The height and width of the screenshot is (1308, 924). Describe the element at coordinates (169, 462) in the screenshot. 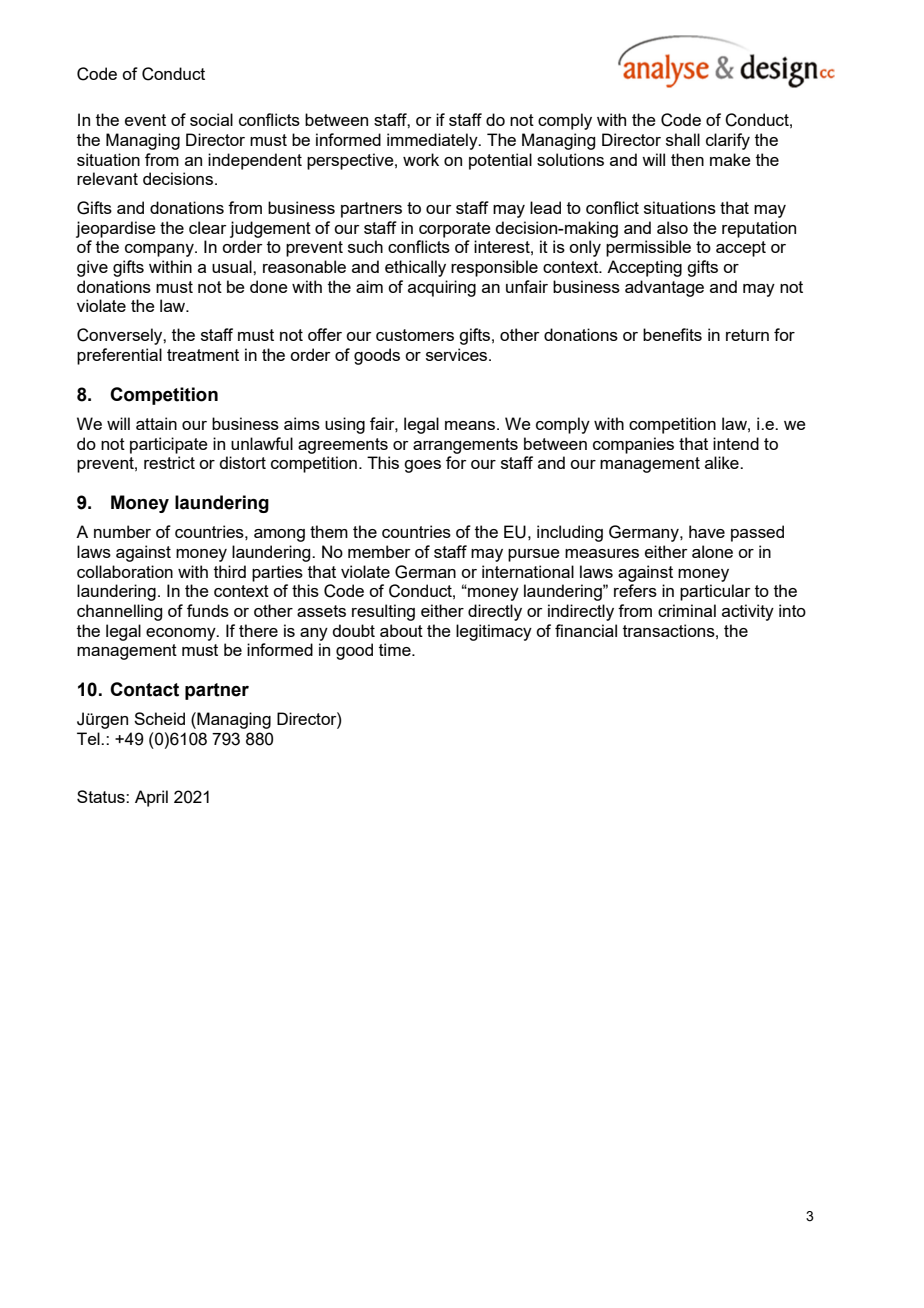

I see `restrict` at that location.
